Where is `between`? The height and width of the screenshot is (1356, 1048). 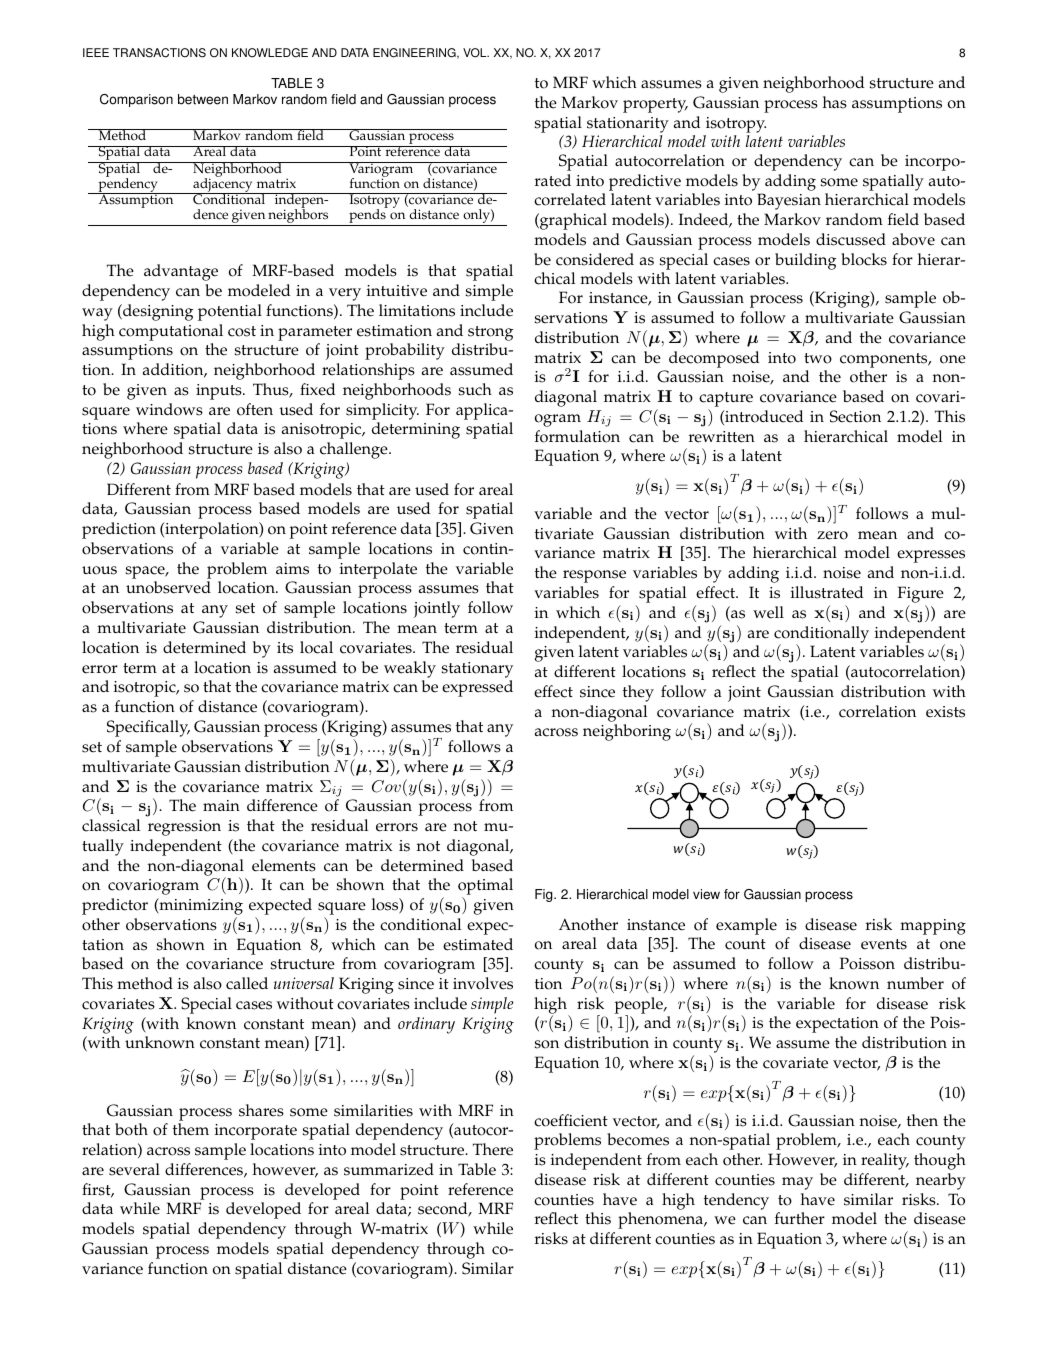
between is located at coordinates (203, 99).
